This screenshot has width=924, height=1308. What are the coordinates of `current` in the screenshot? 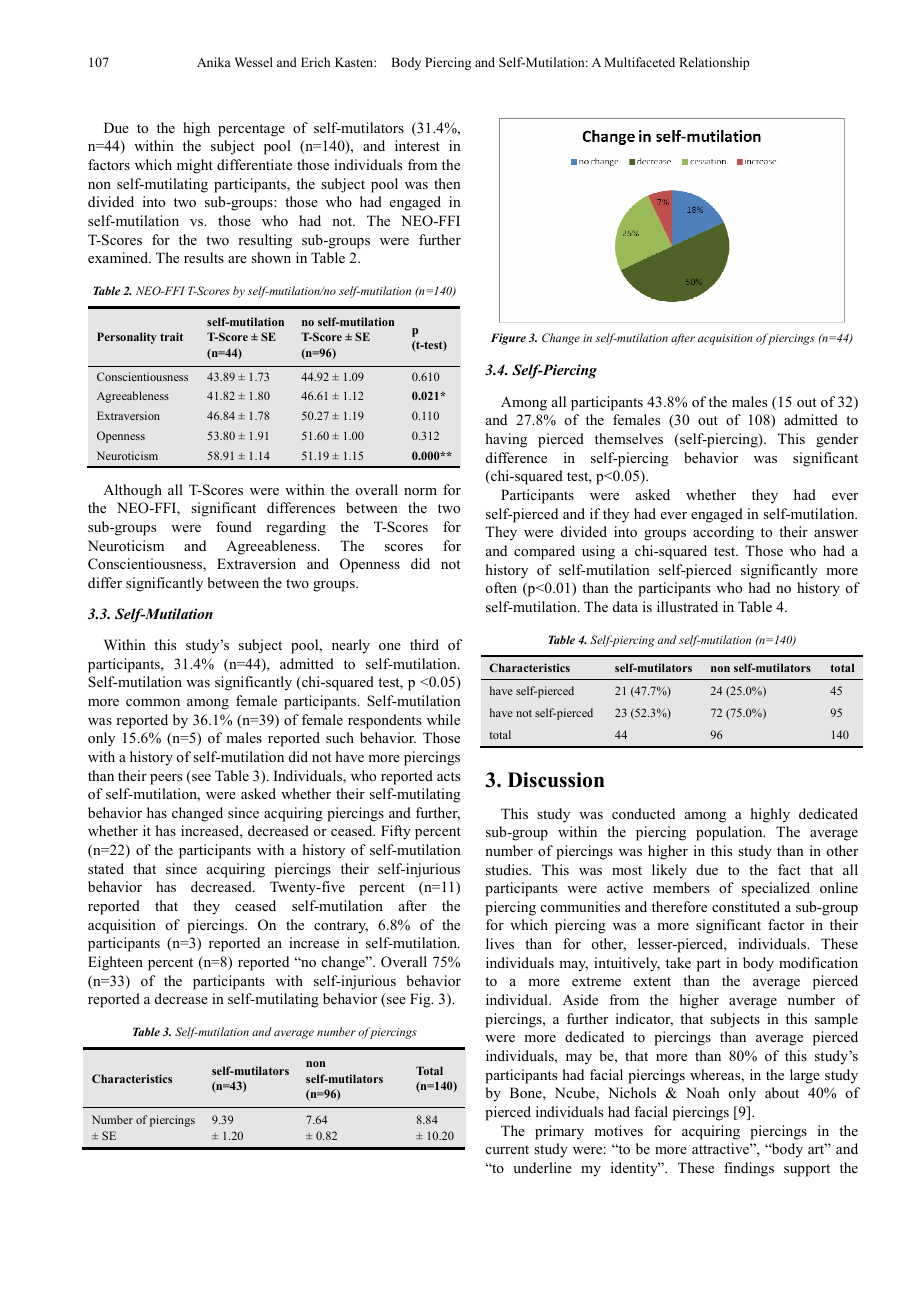 It's located at (507, 1149).
